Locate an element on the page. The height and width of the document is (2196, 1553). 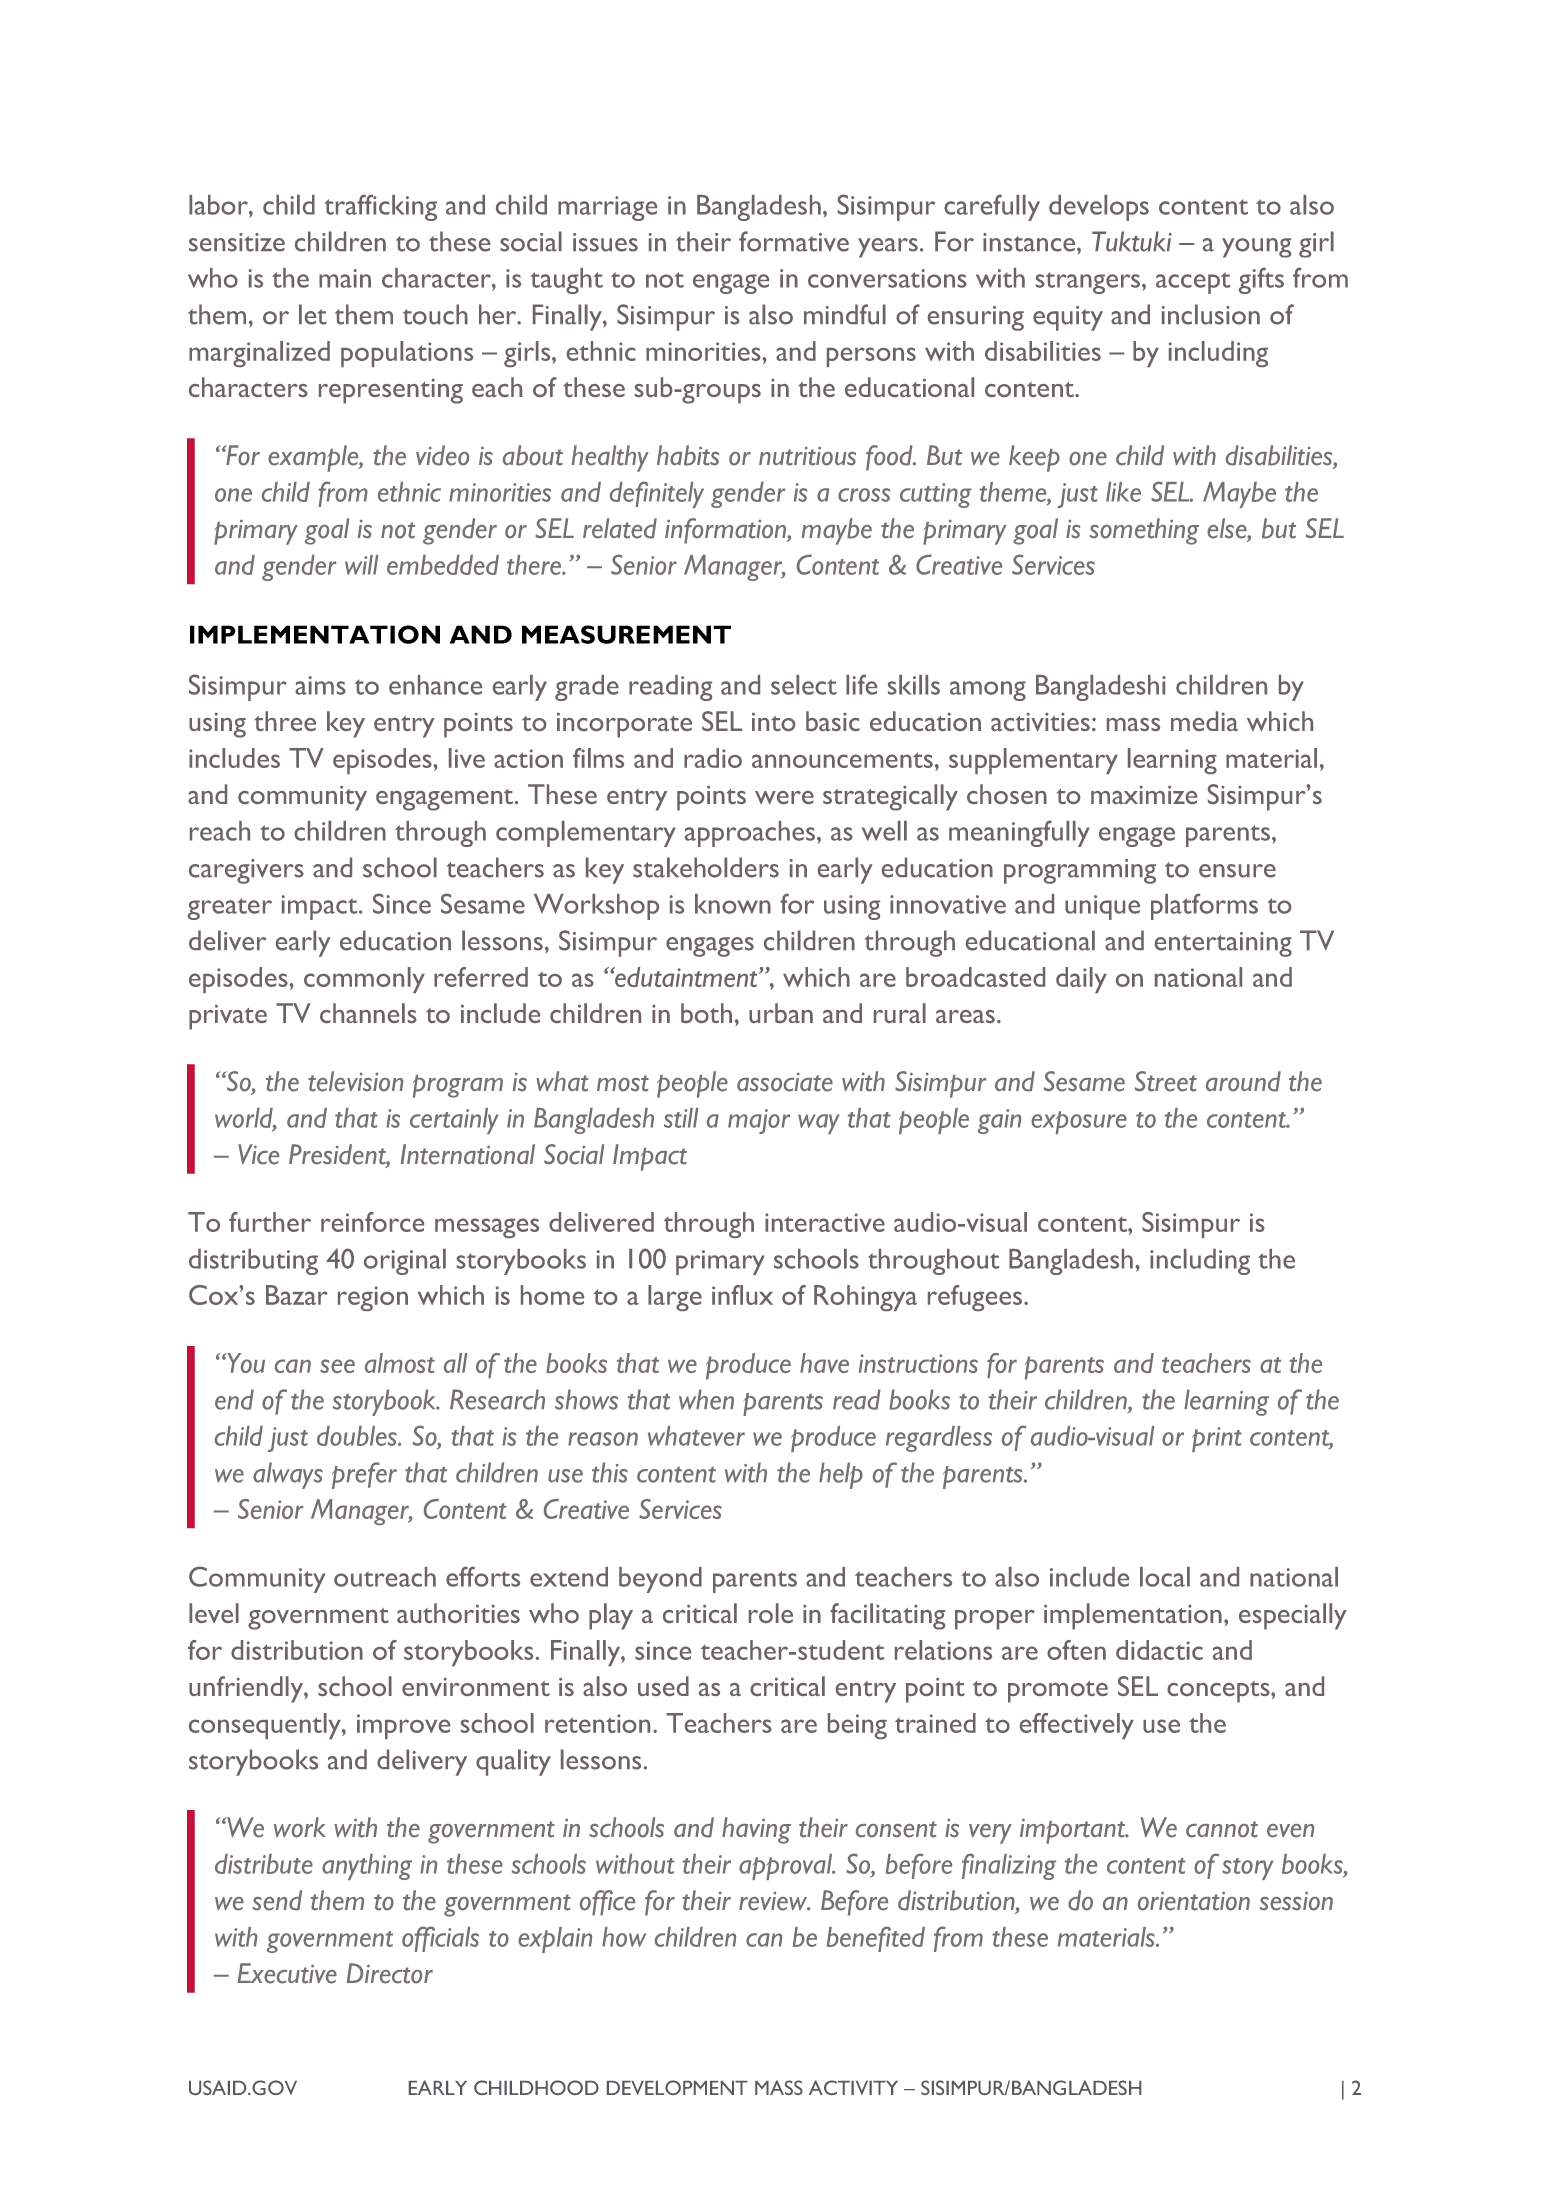
didactic is located at coordinates (1159, 1650).
